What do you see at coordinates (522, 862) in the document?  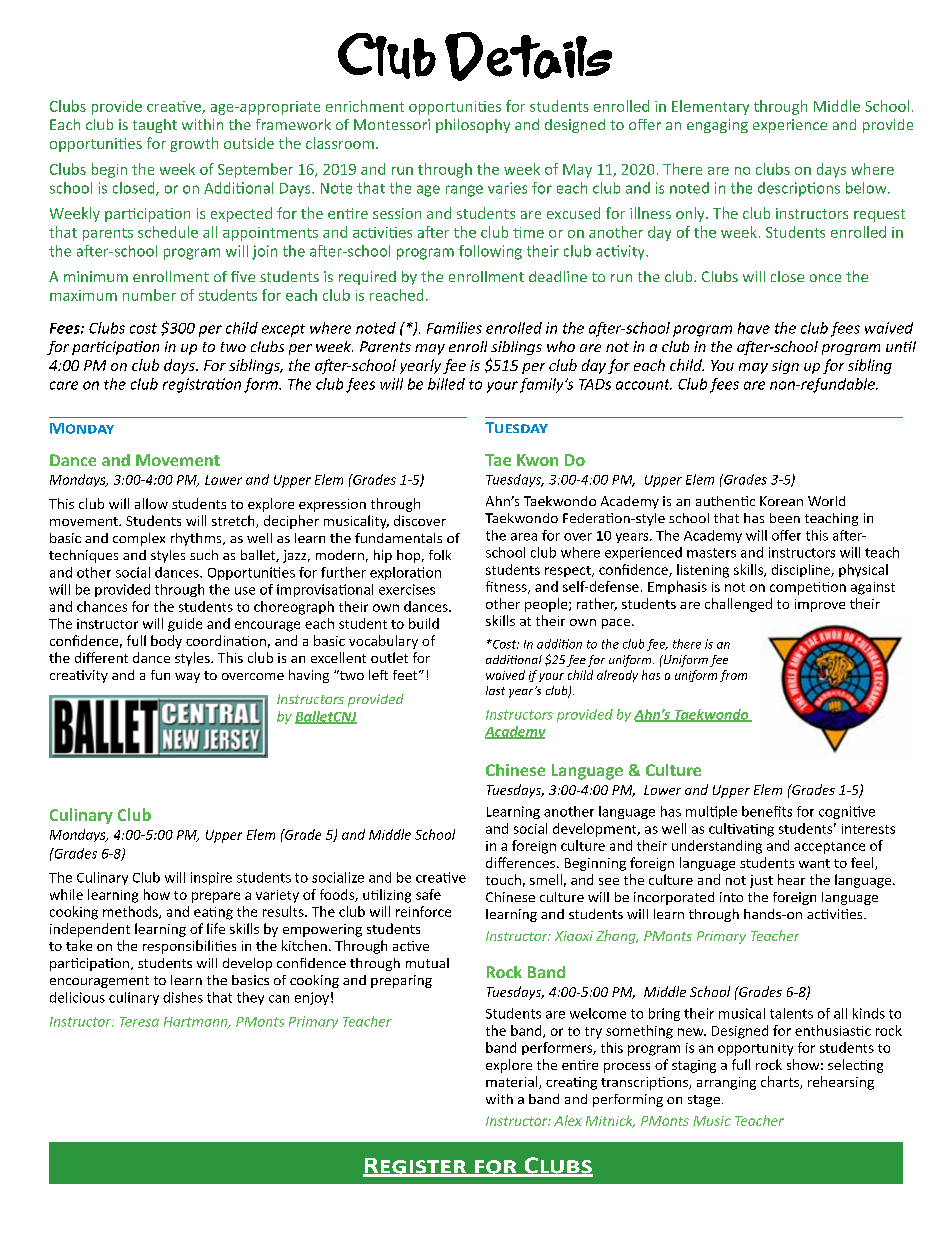 I see `differences` at bounding box center [522, 862].
